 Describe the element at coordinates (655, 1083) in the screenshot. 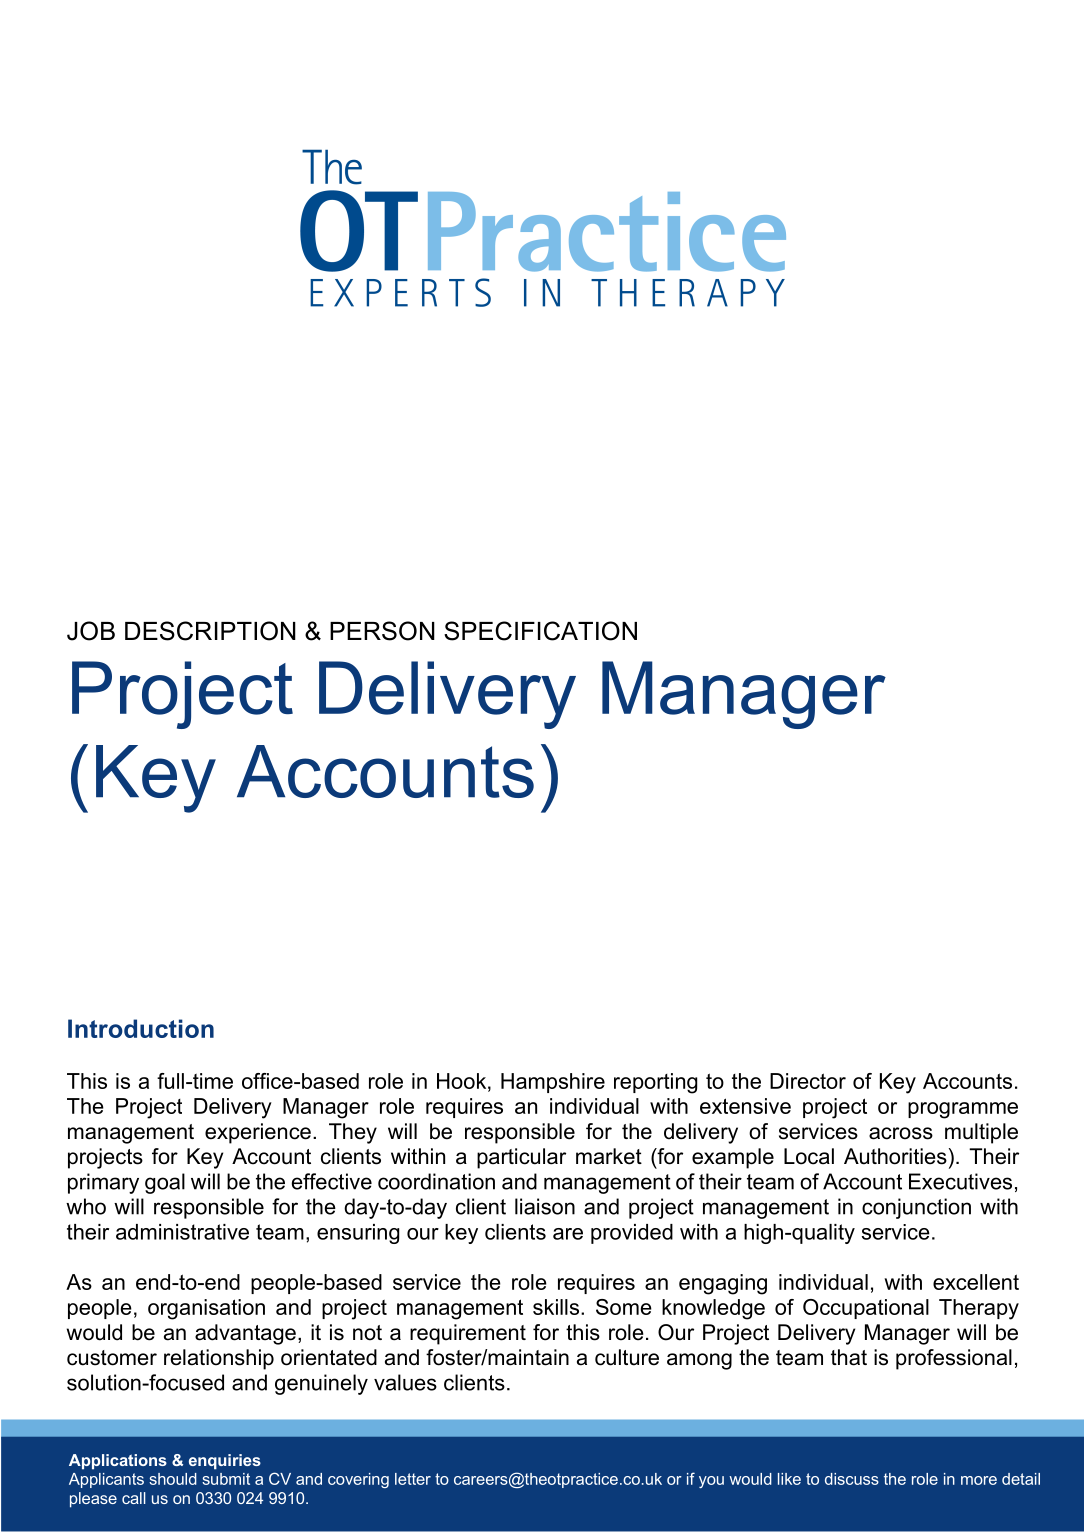

I see `reporting` at that location.
